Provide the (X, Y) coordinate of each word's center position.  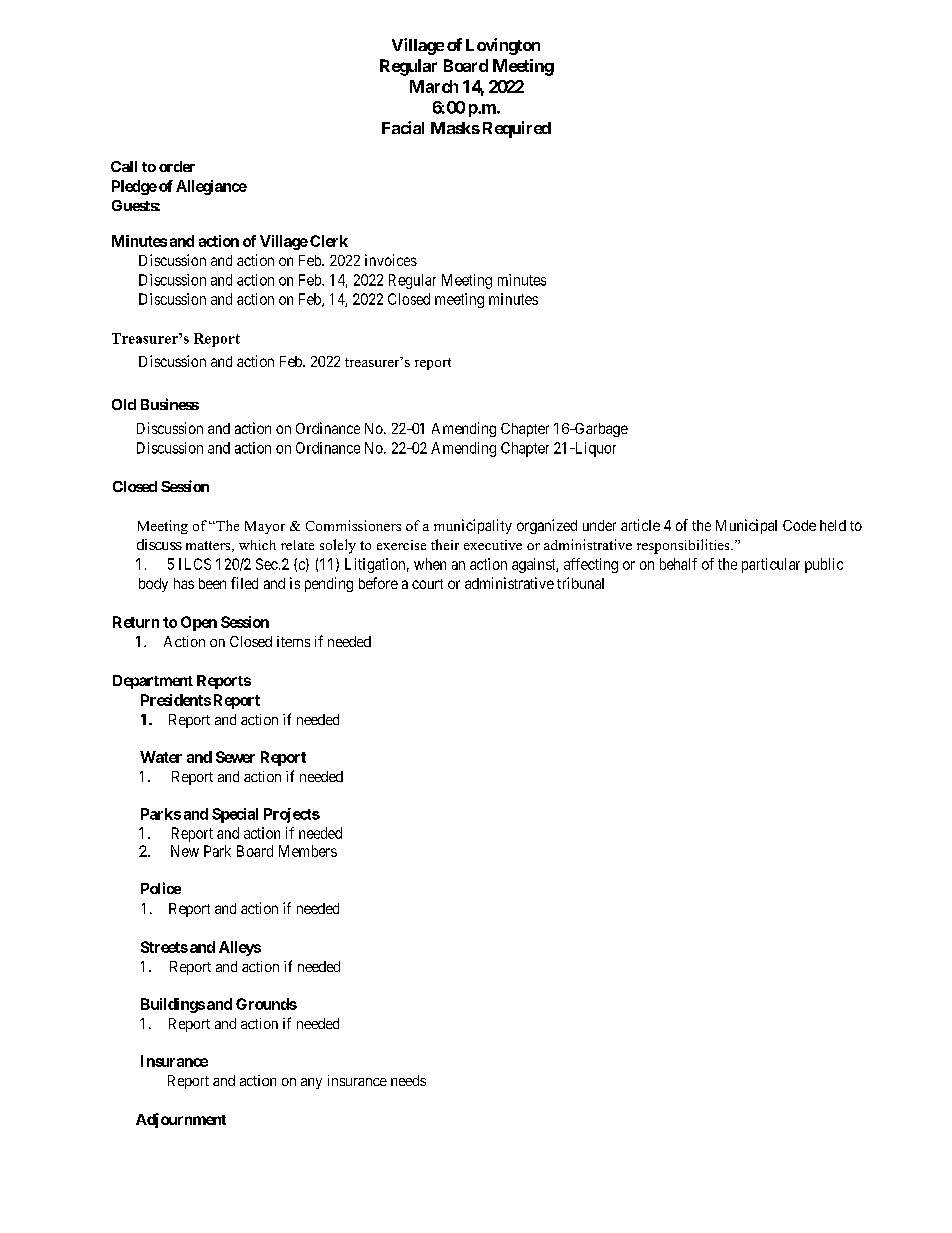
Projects (292, 815)
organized (547, 526)
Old (124, 404)
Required (517, 129)
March (434, 86)
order (177, 166)
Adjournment (181, 1120)
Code (799, 525)
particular (771, 565)
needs (408, 1080)
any (311, 1083)
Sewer (235, 757)
